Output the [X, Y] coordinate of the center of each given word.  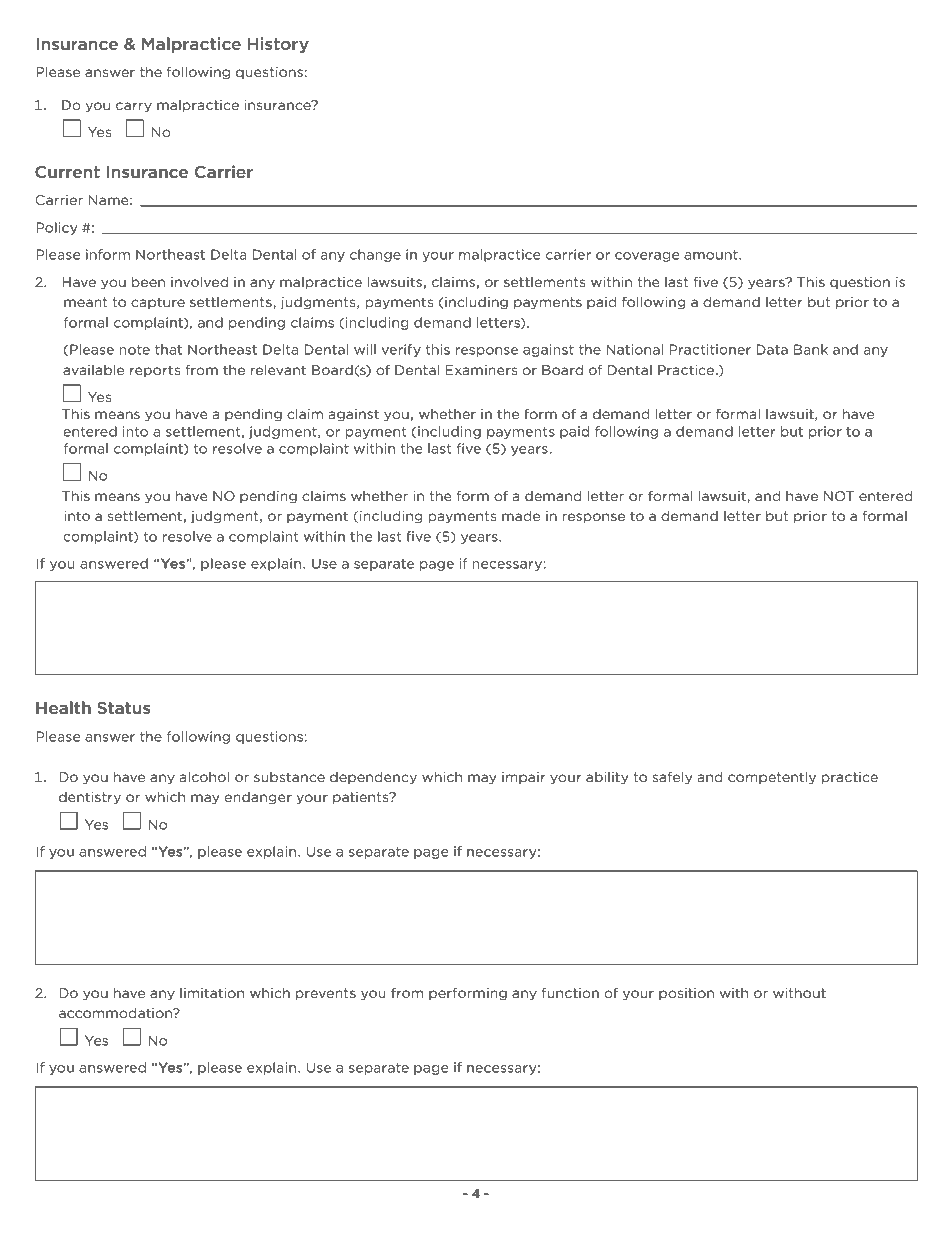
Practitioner [710, 349]
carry [134, 107]
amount [712, 255]
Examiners [481, 370]
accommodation [116, 1012]
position [686, 994]
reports [155, 371]
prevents [326, 994]
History [278, 45]
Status [124, 708]
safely [672, 778]
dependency [373, 778]
